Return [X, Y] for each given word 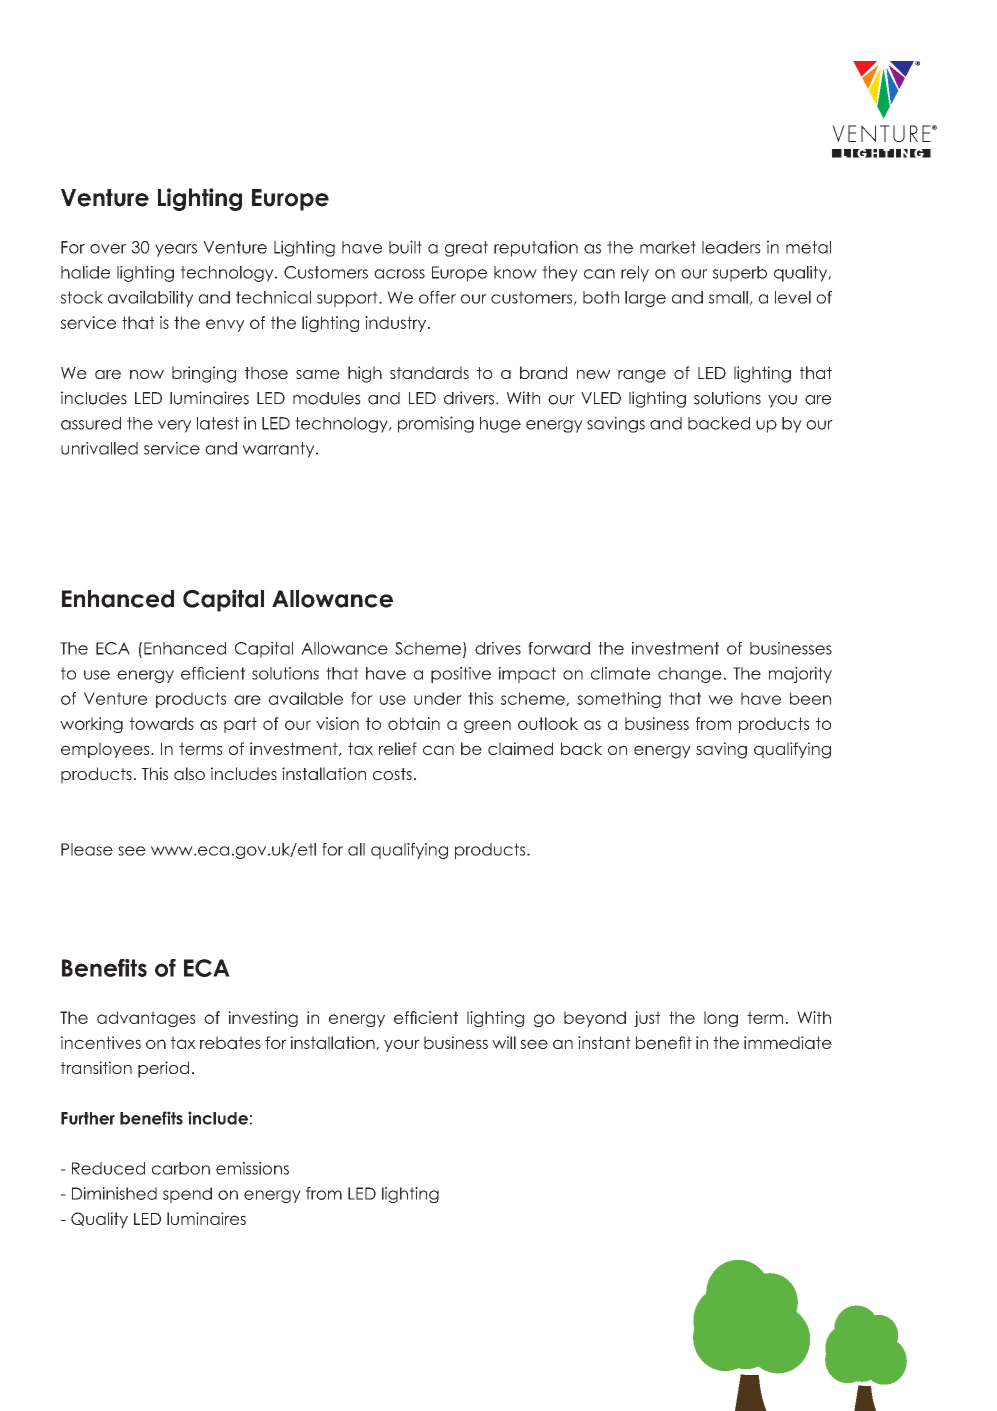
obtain [414, 723]
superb [740, 274]
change [690, 675]
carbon [181, 1168]
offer [437, 297]
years [176, 250]
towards [162, 723]
